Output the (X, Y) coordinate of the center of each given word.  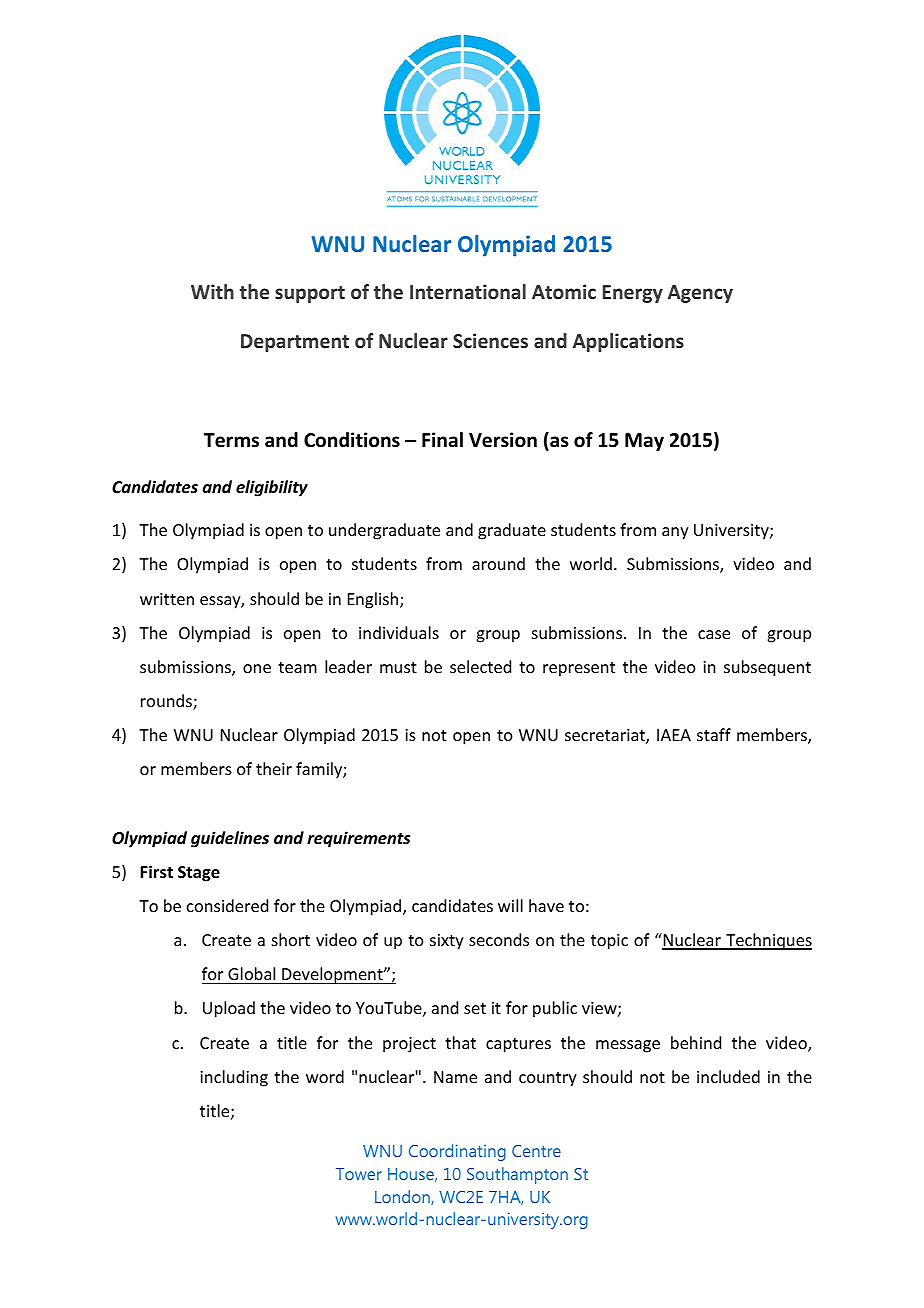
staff (714, 734)
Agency (700, 294)
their (274, 768)
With (212, 291)
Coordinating (457, 1152)
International (468, 291)
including (234, 1078)
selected (480, 666)
